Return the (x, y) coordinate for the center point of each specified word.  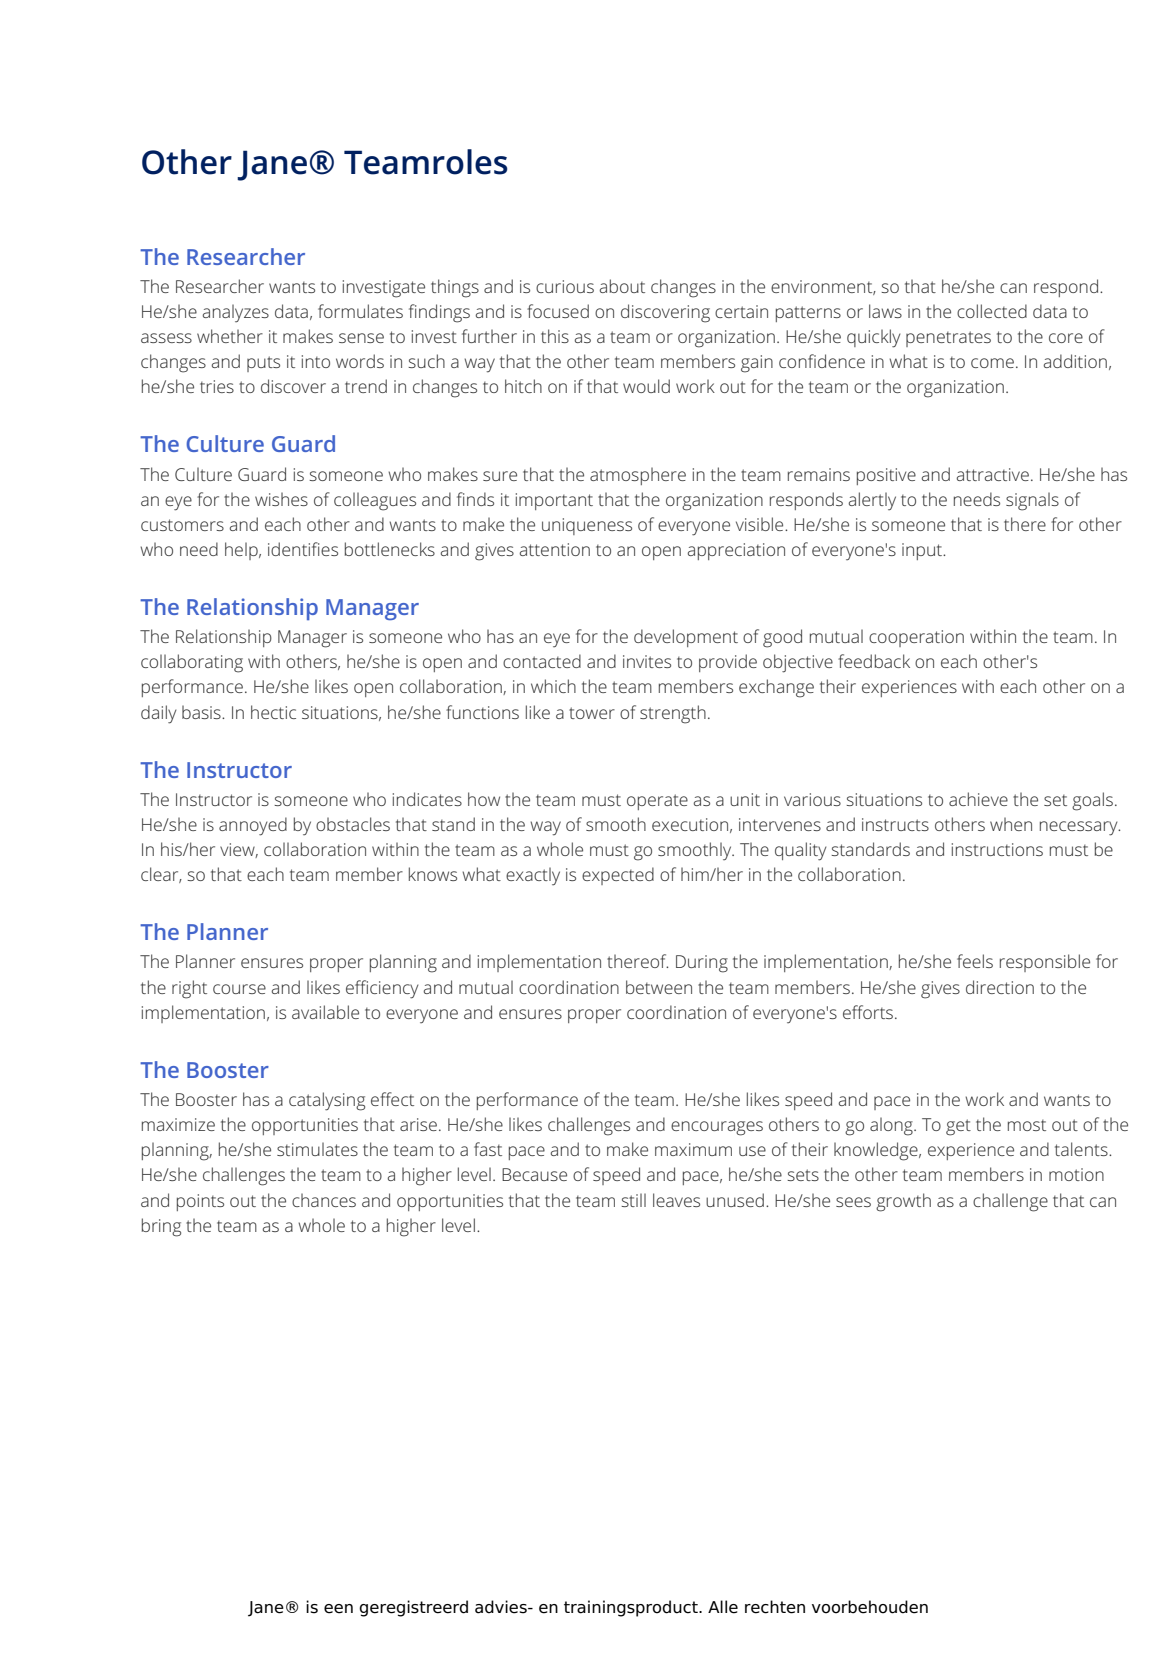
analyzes (236, 313)
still (633, 1200)
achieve (978, 799)
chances (324, 1200)
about (622, 286)
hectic (273, 712)
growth (903, 1202)
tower (592, 713)
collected (992, 311)
